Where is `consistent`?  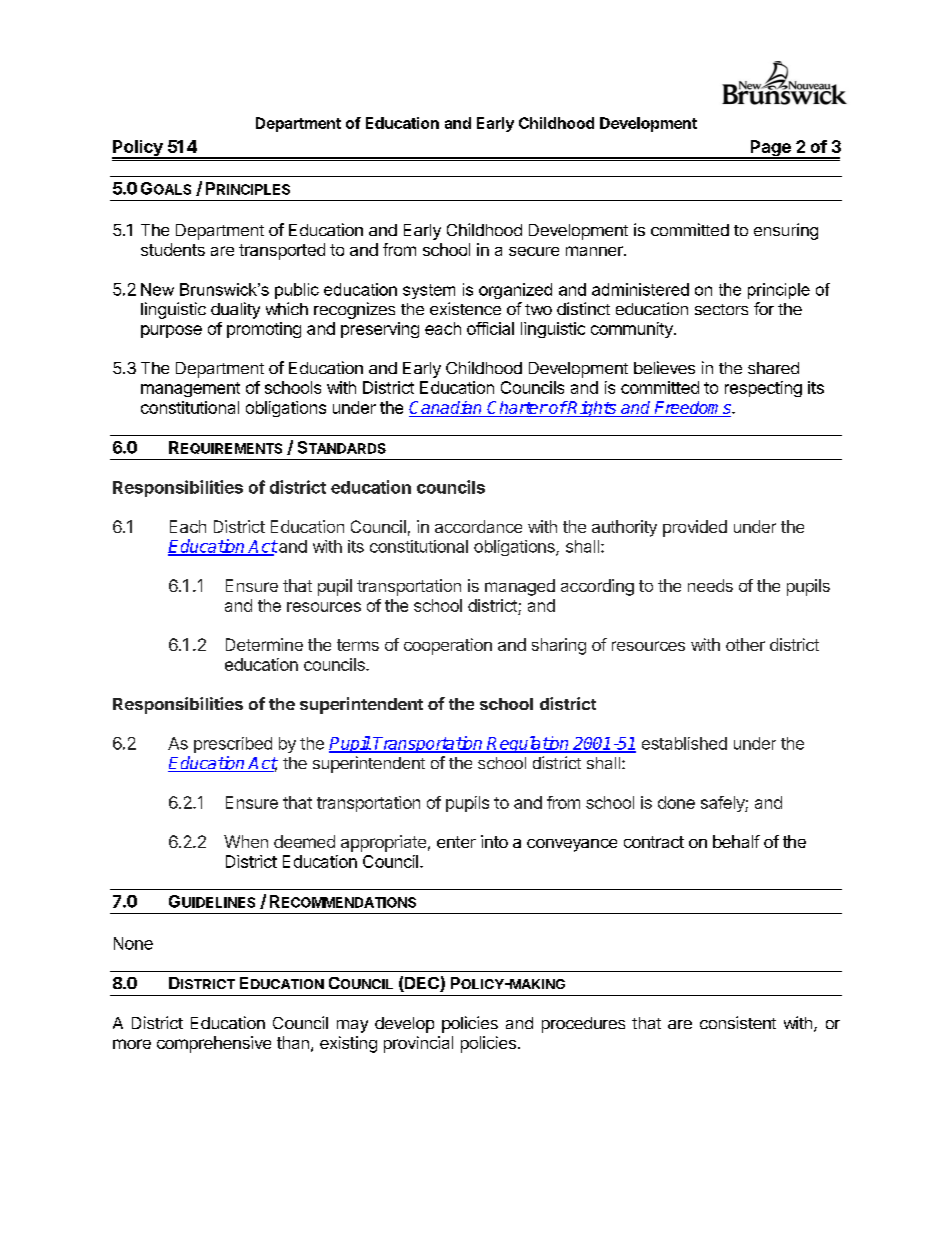
consistent is located at coordinates (738, 1022).
